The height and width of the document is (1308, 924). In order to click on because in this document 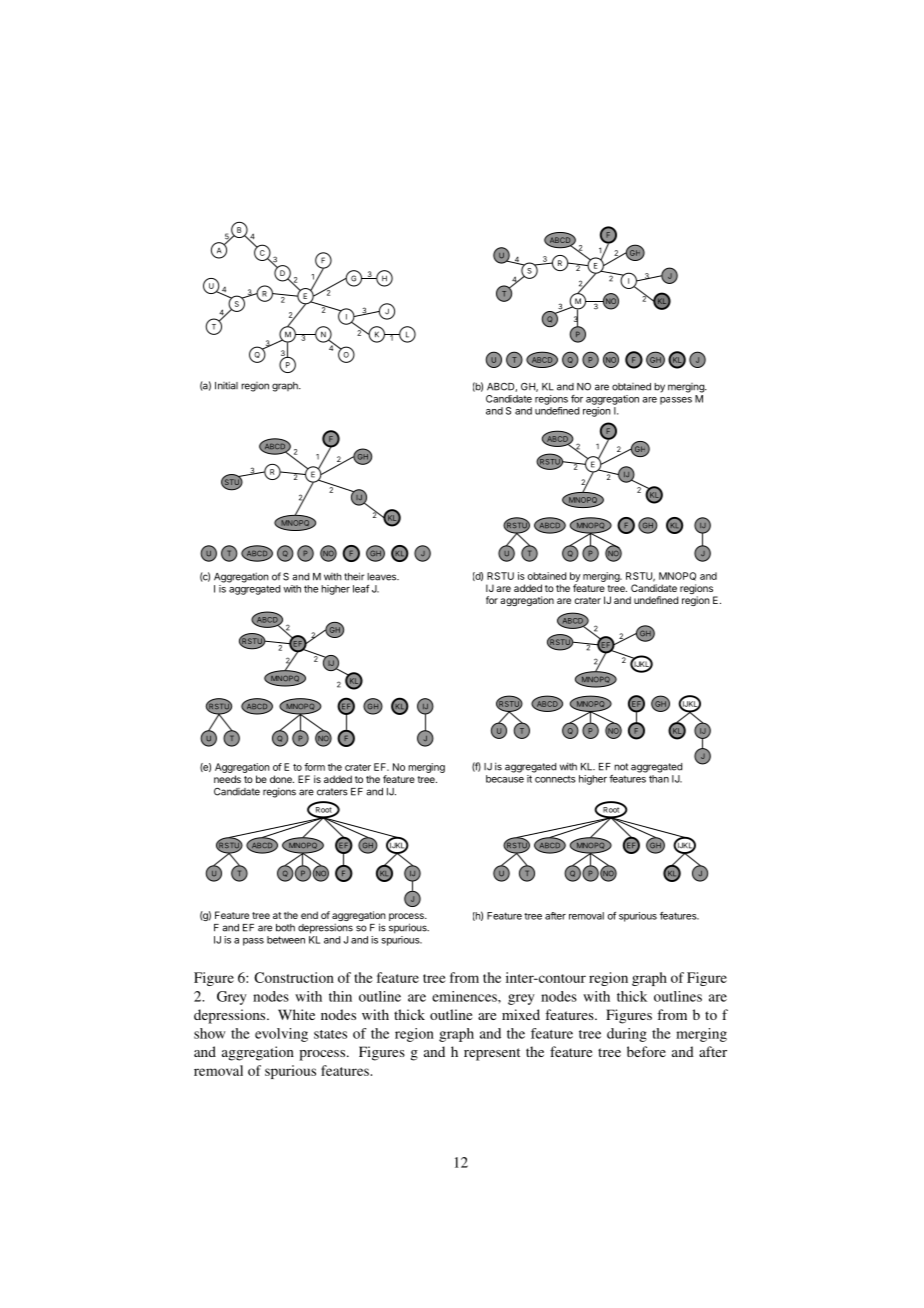, I will do `click(505, 779)`.
